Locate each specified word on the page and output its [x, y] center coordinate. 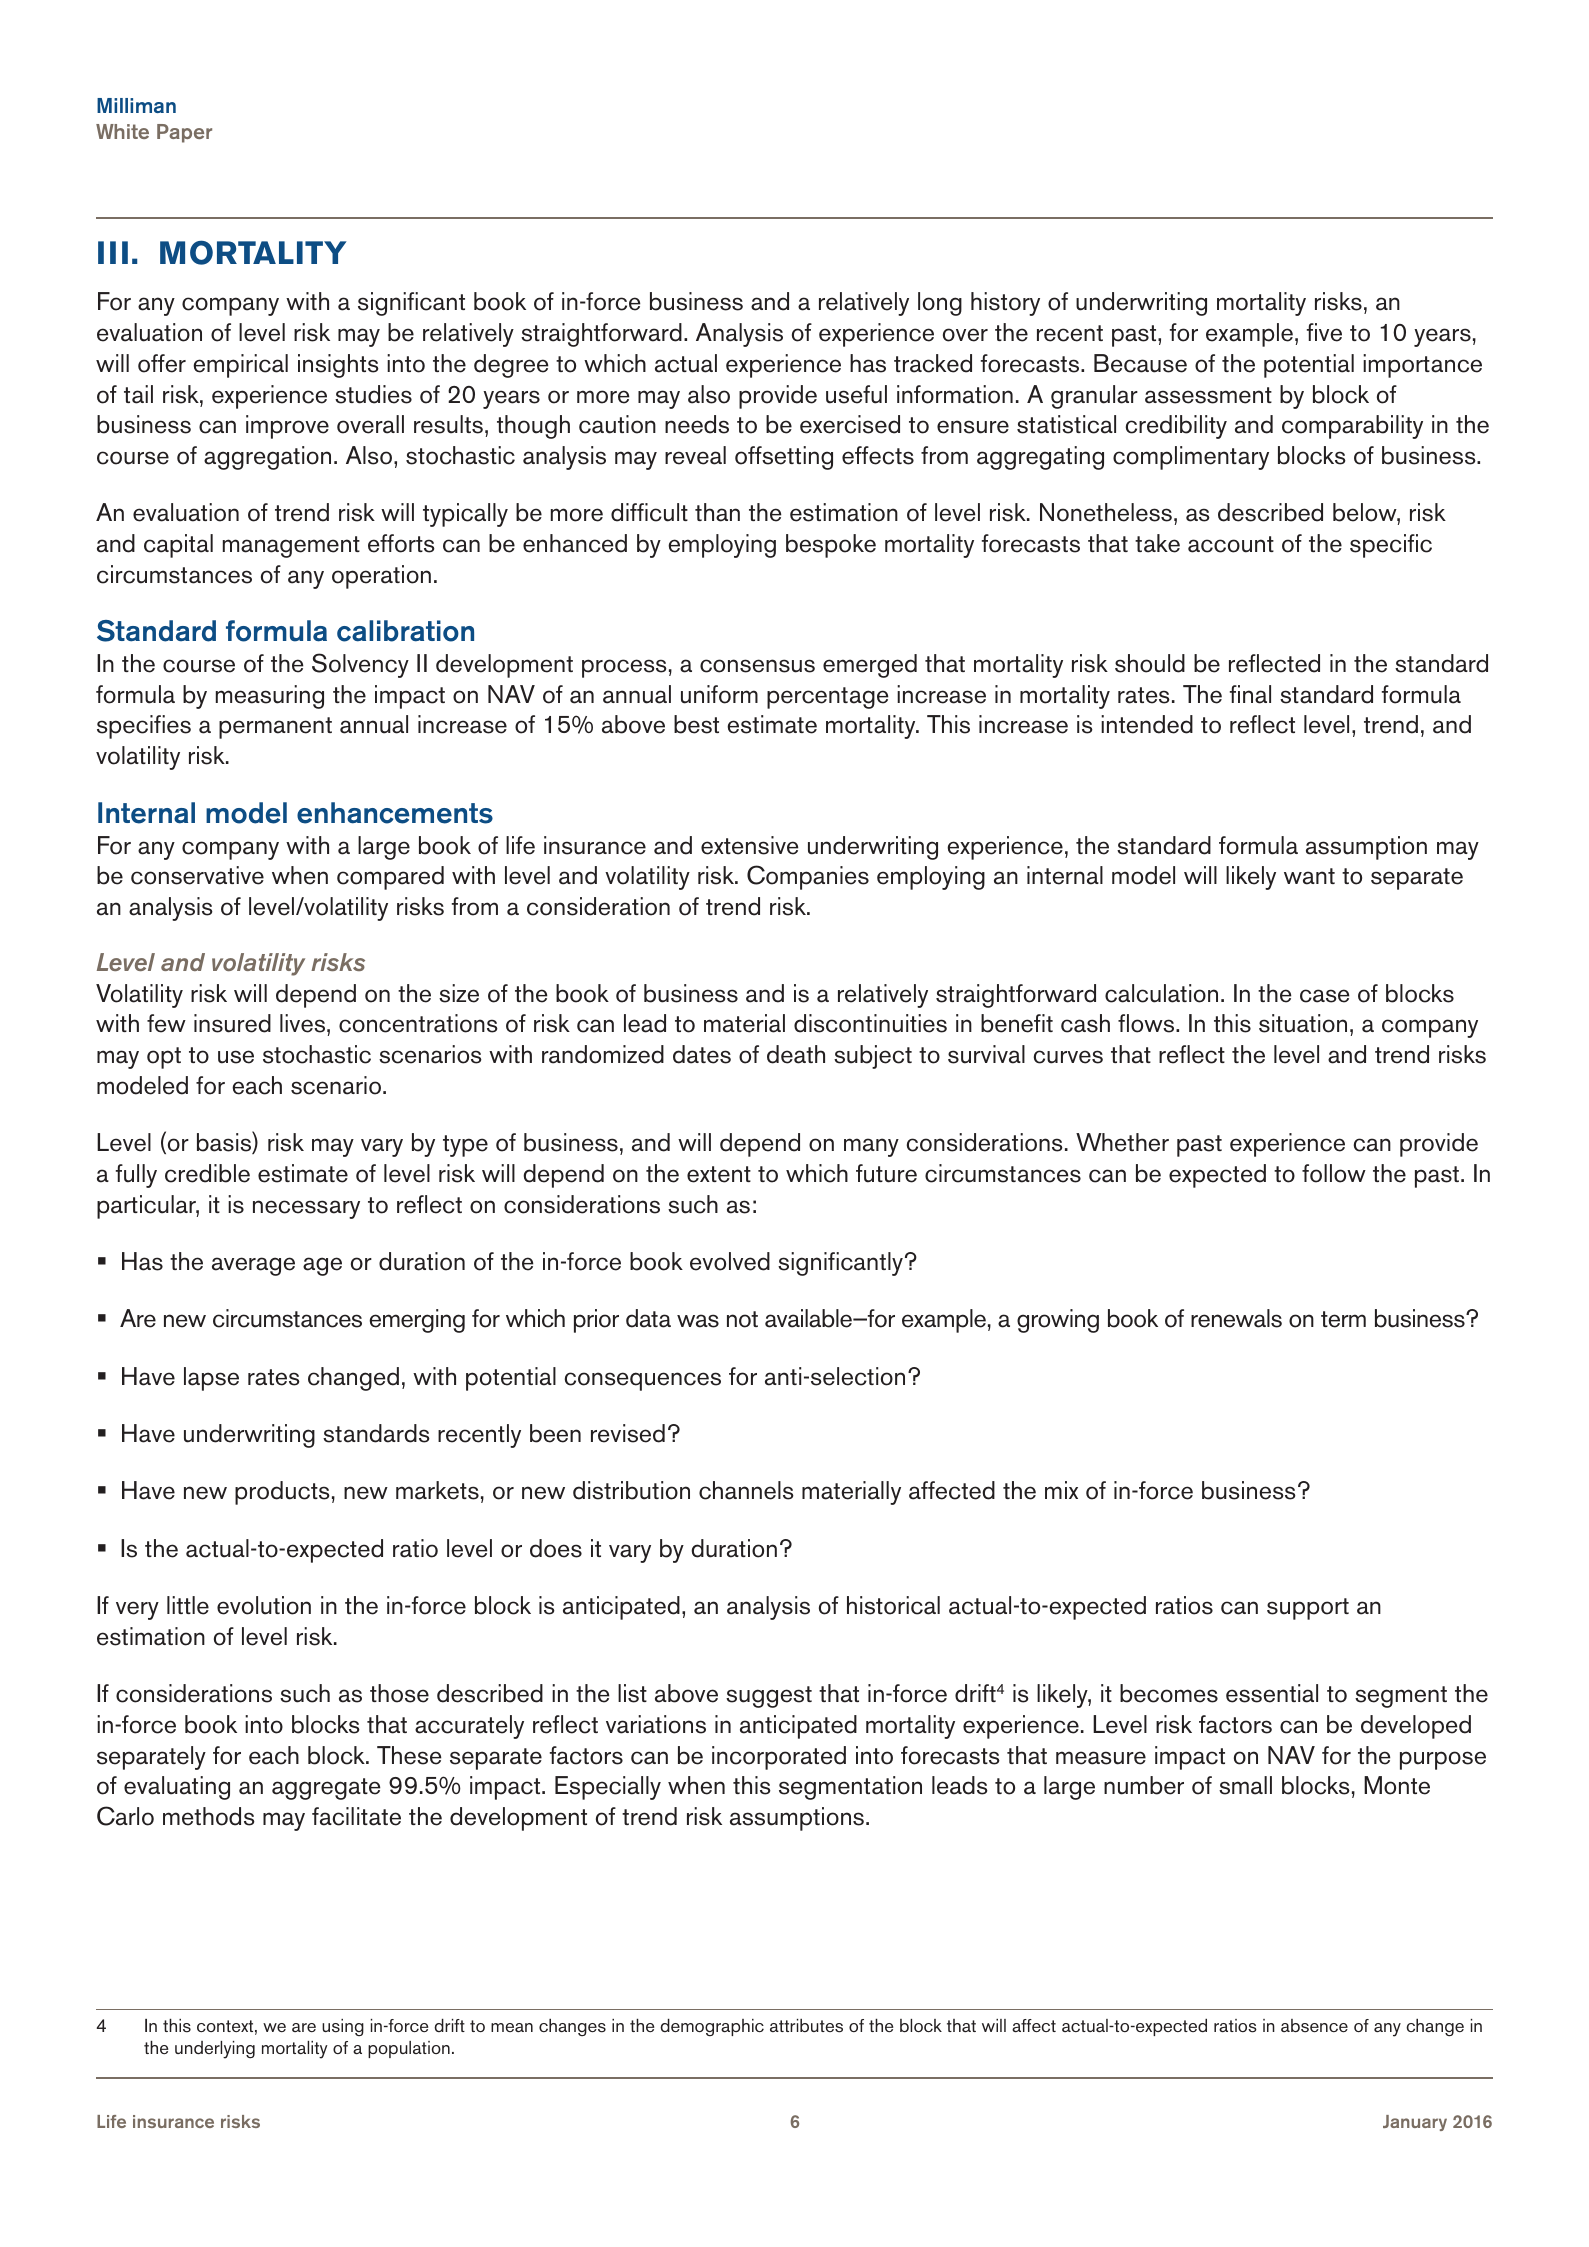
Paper [184, 133]
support [1308, 1609]
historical [893, 1605]
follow [1334, 1173]
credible [207, 1173]
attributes [806, 2026]
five [1324, 332]
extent [719, 1174]
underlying [215, 2050]
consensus [757, 666]
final [1250, 694]
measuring [270, 697]
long [940, 304]
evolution [264, 1605]
